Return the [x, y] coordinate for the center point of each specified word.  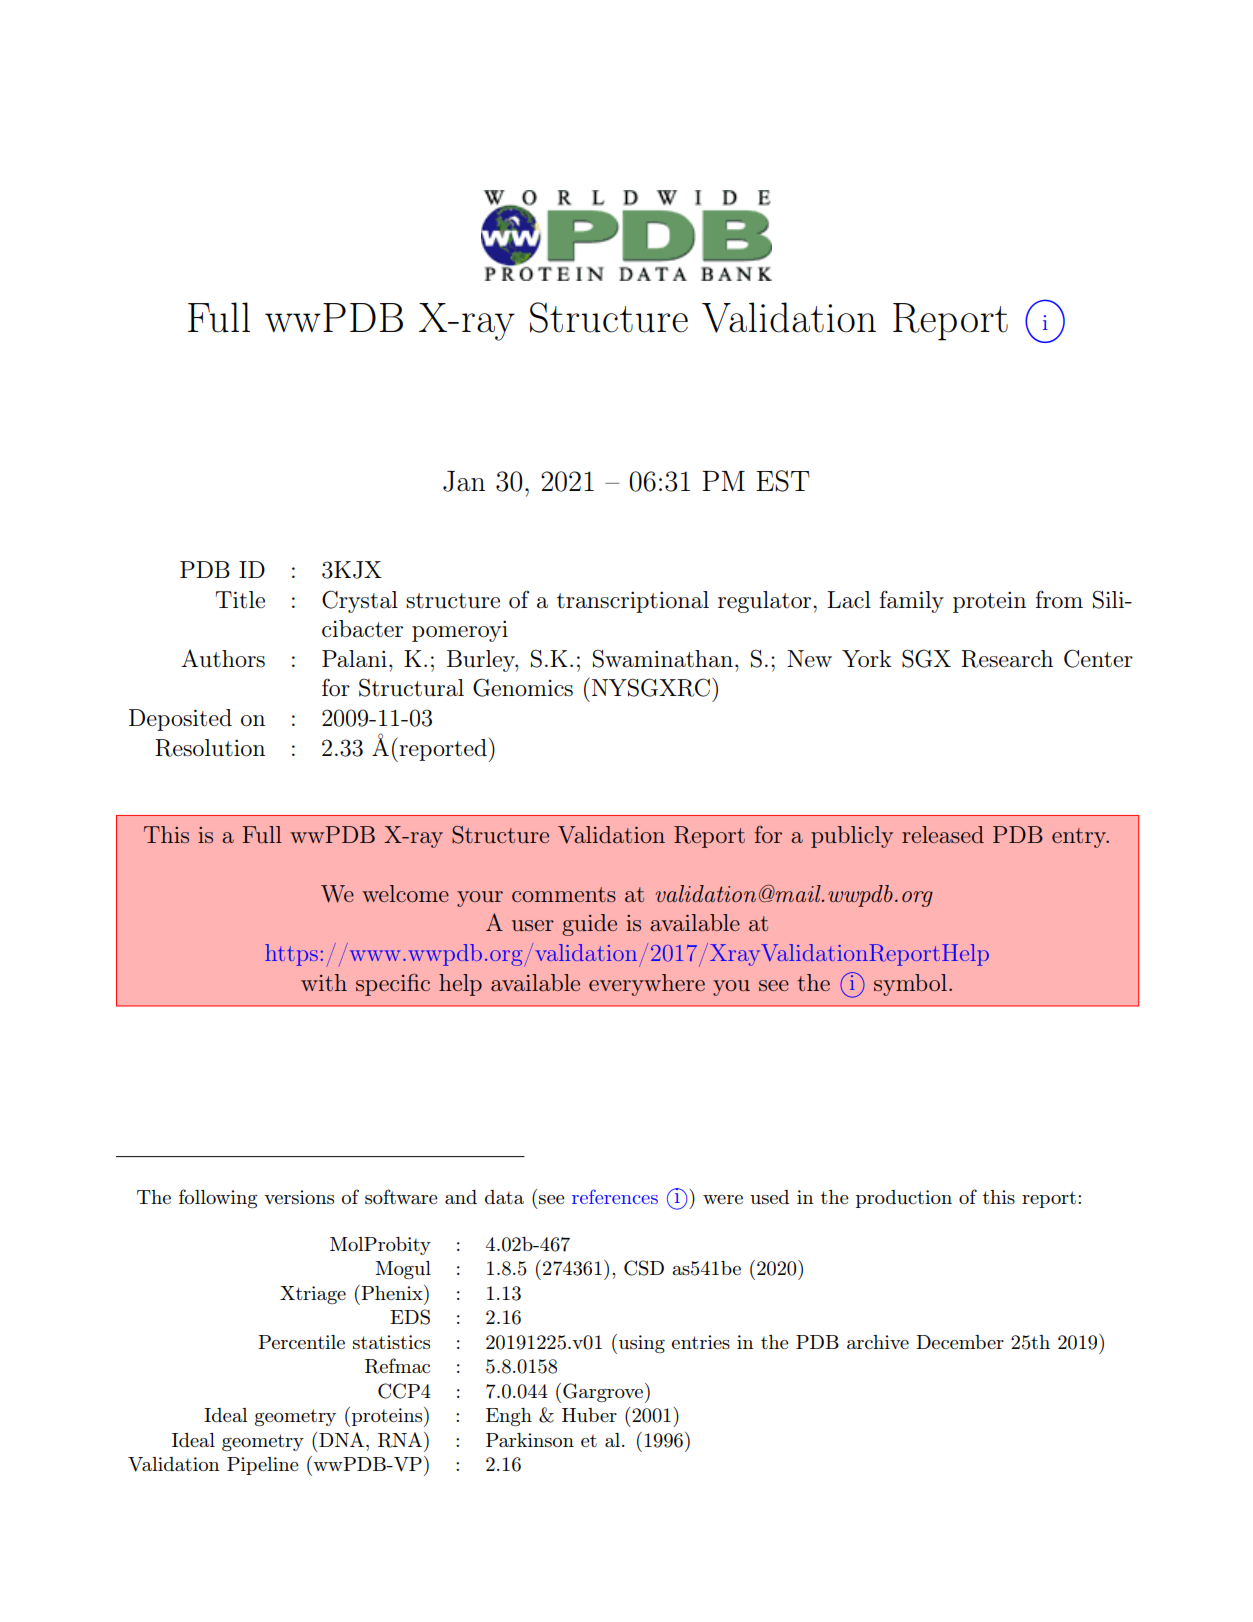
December [960, 1342]
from [1059, 599]
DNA [343, 1439]
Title [240, 600]
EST [783, 481]
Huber [589, 1415]
